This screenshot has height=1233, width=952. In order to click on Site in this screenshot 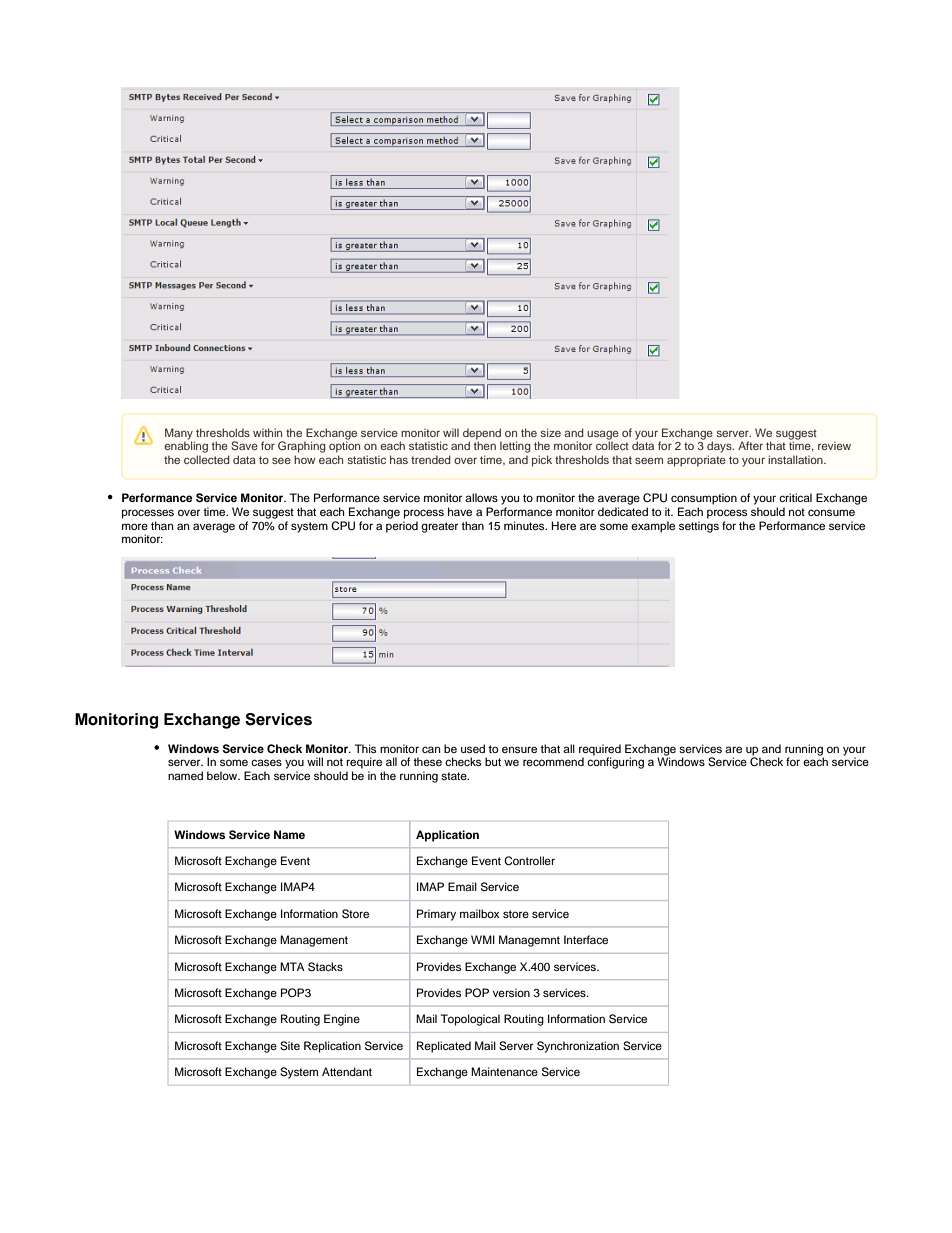, I will do `click(290, 1046)`.
